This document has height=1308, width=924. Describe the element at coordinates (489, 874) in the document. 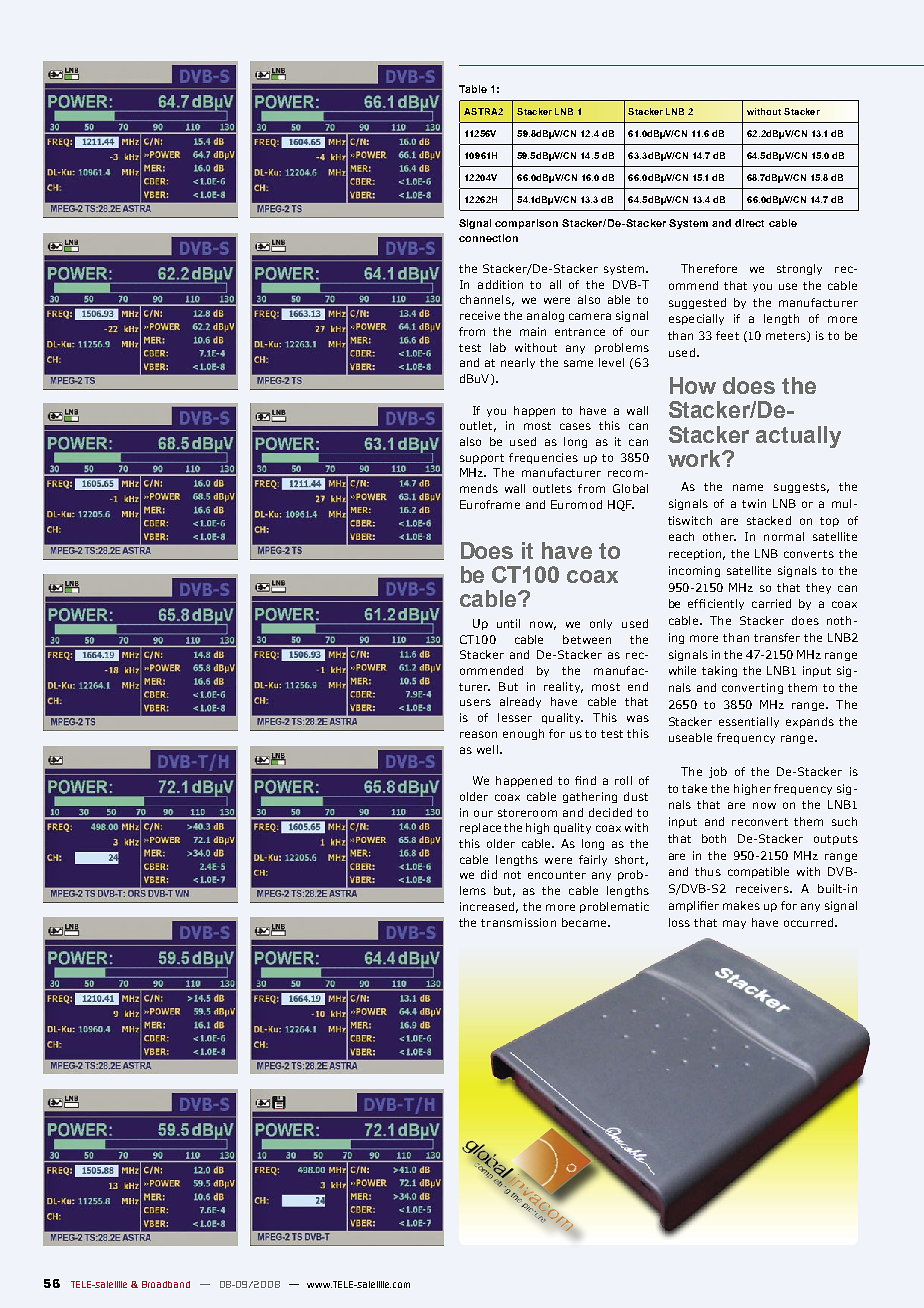

I see `did` at that location.
